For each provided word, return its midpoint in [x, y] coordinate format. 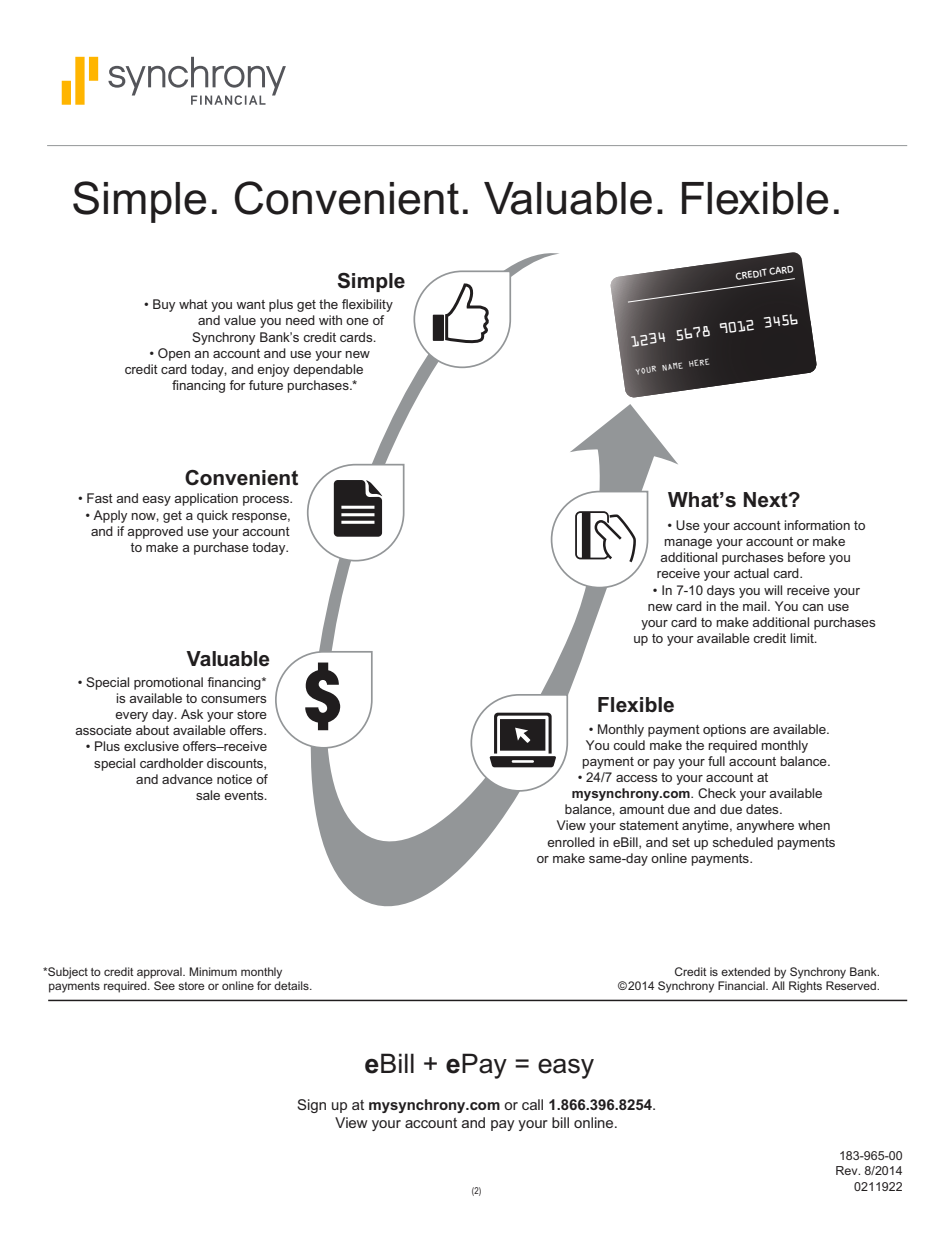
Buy [164, 305]
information [817, 525]
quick [212, 516]
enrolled [571, 842]
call [532, 1104]
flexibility [367, 305]
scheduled [743, 842]
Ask [192, 714]
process [267, 501]
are [759, 730]
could [629, 745]
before [806, 557]
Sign [311, 1106]
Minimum [213, 971]
